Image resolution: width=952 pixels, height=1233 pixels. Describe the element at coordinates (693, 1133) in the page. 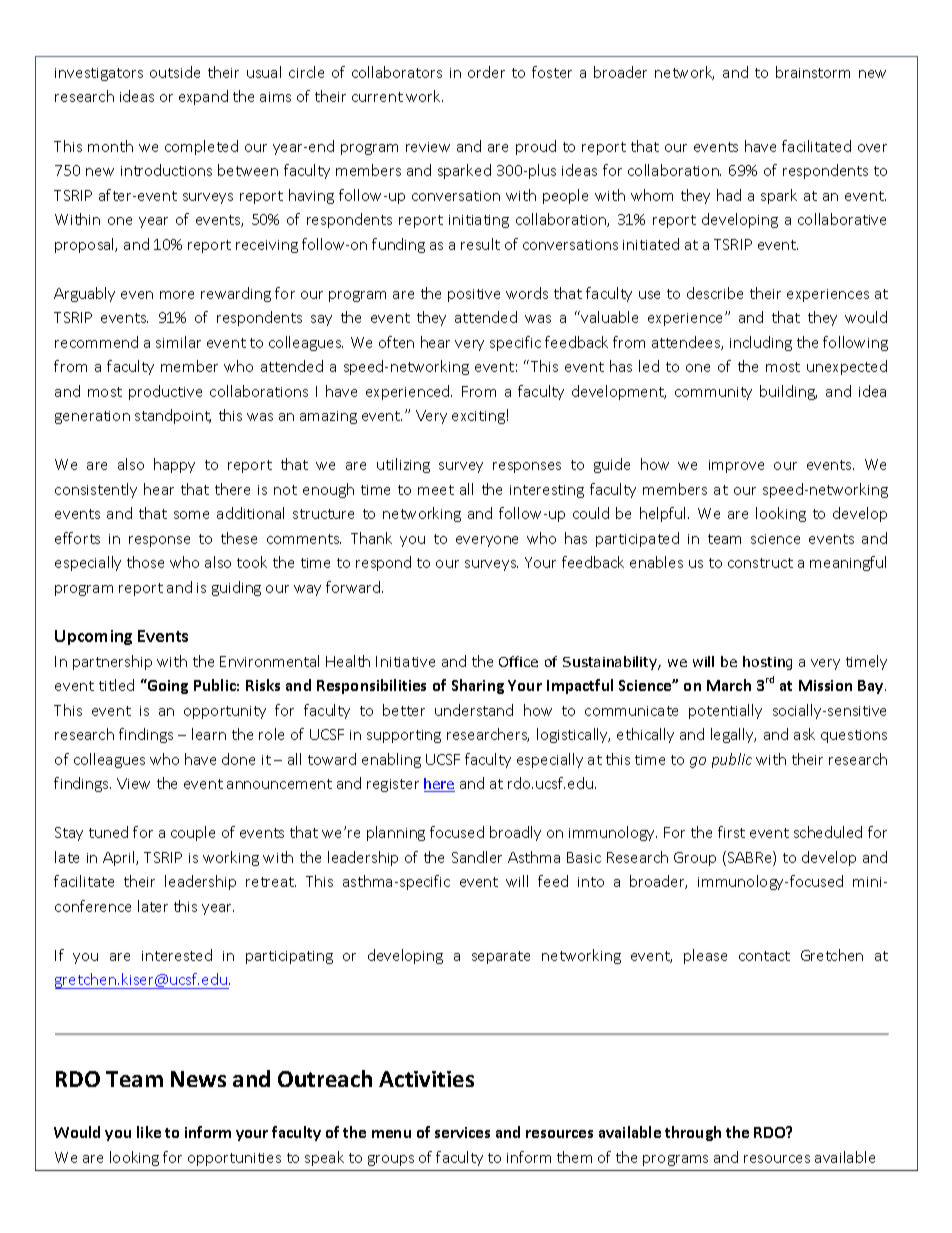

I see `through` at that location.
